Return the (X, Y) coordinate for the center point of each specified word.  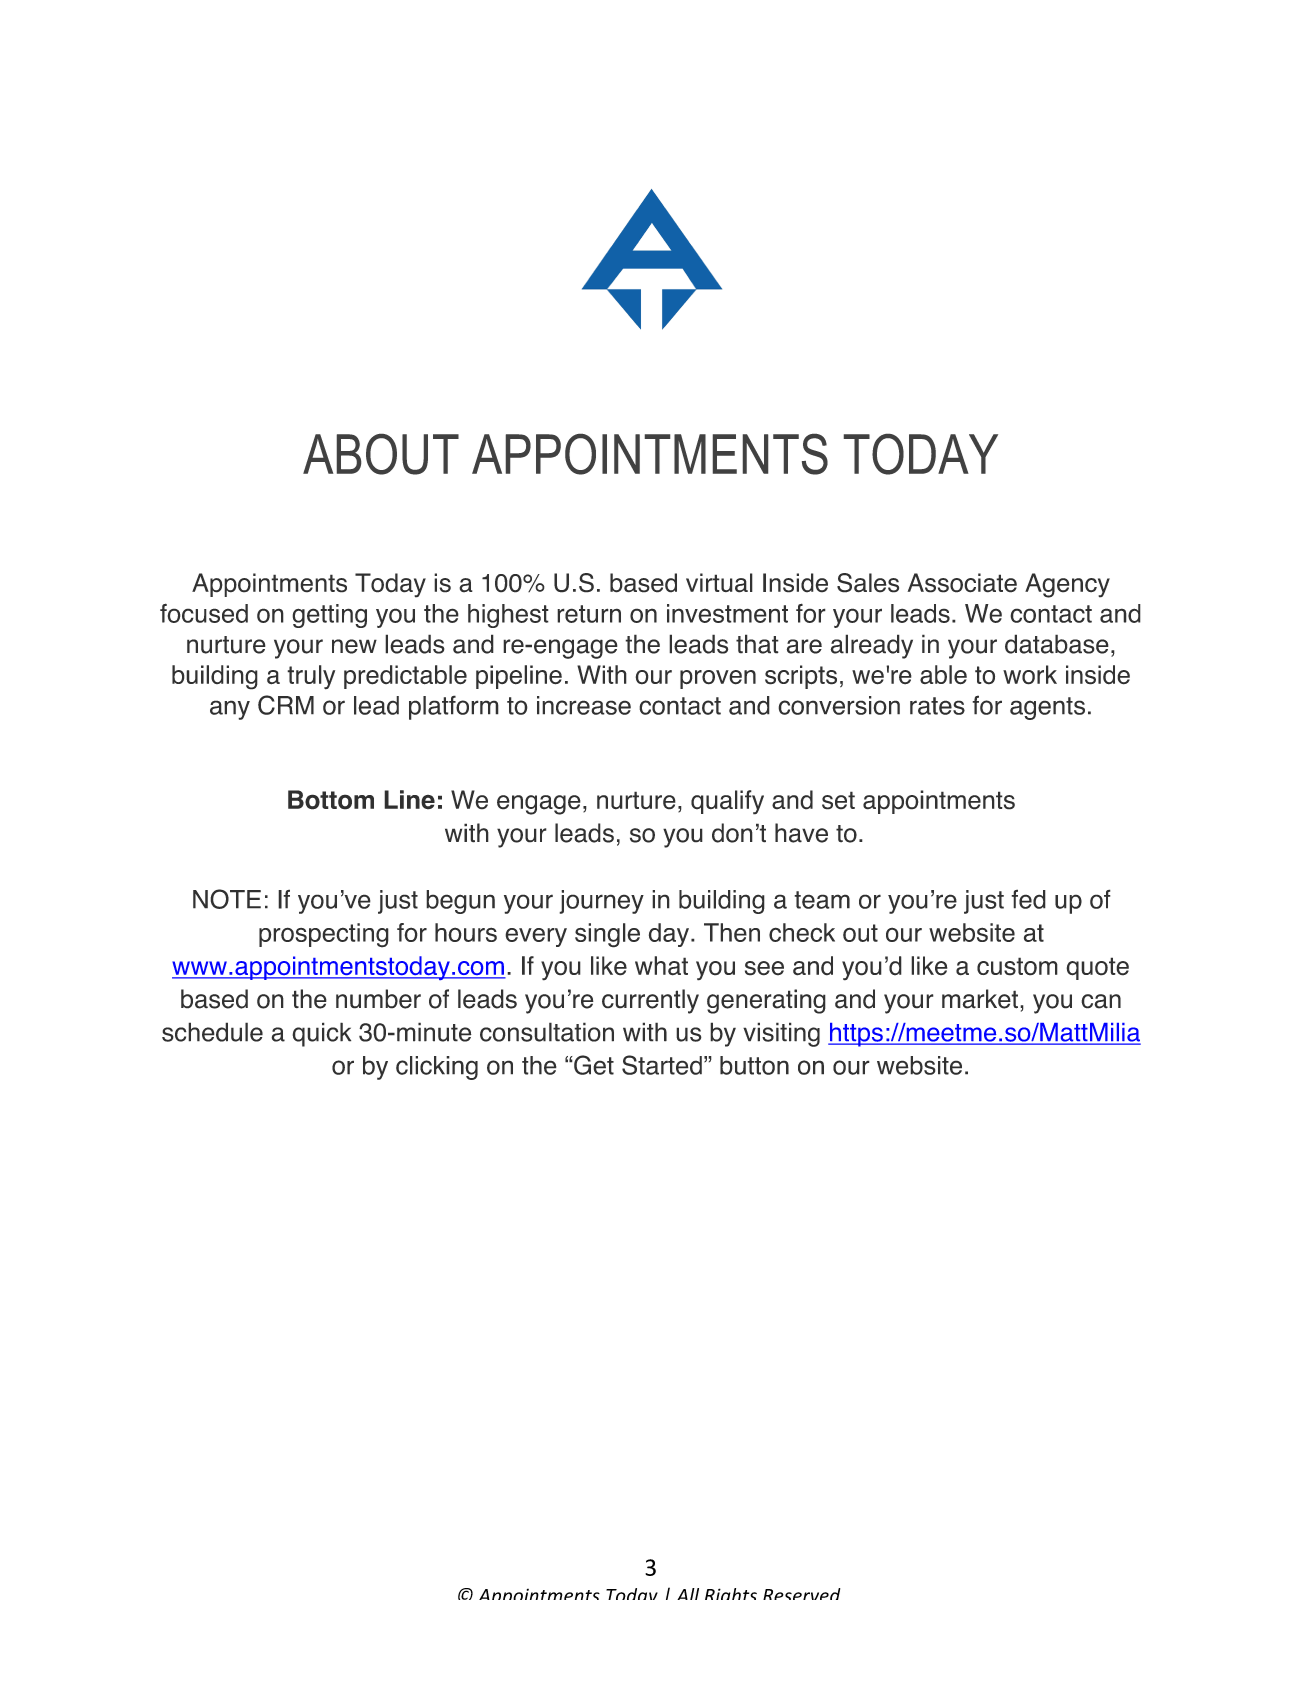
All (688, 1594)
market (980, 999)
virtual (719, 583)
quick (321, 1034)
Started (662, 1065)
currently (650, 1001)
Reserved (801, 1594)
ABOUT (381, 454)
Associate (962, 583)
